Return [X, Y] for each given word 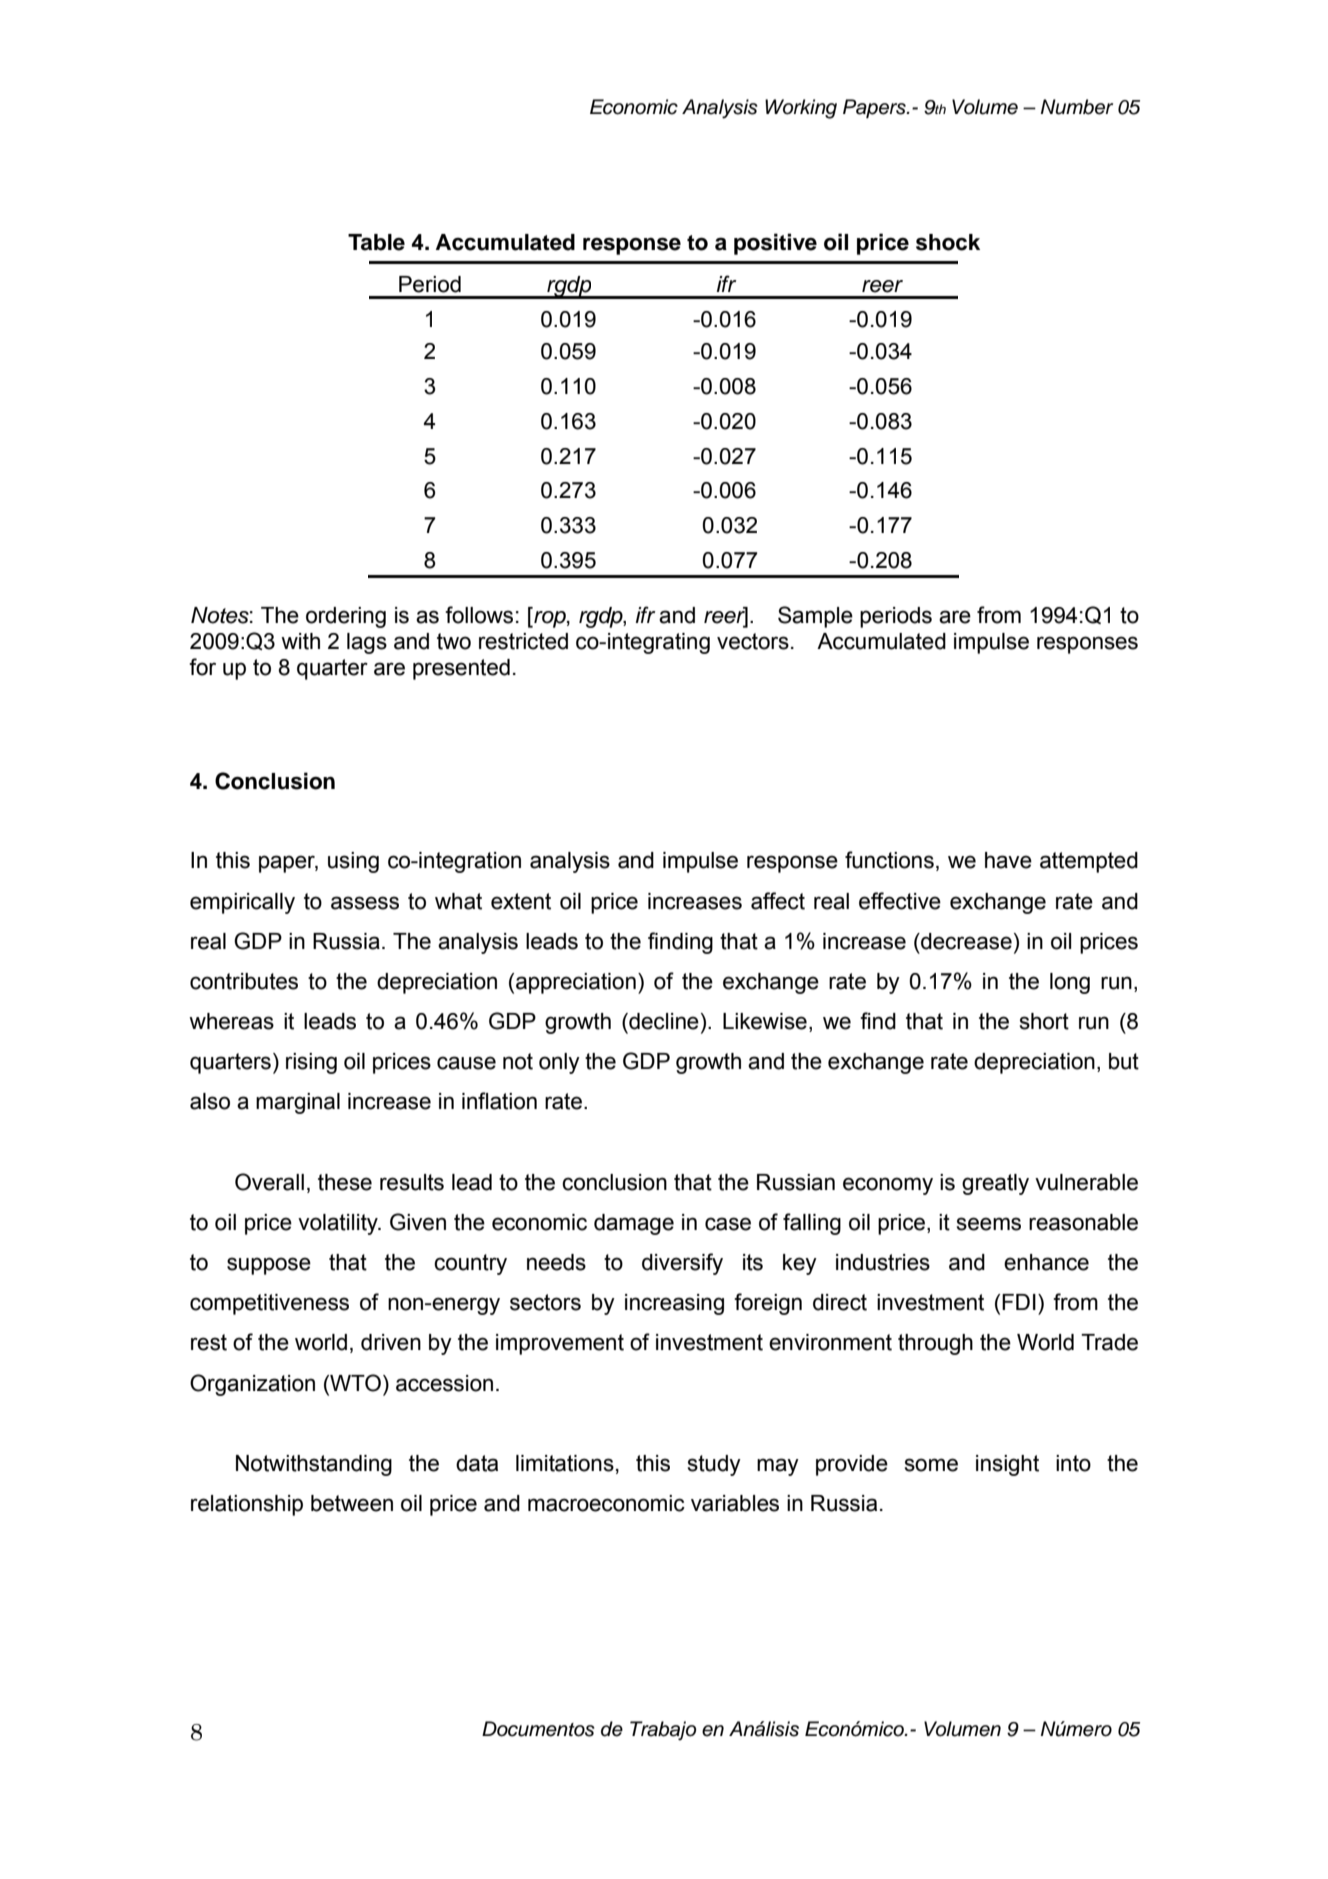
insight [1007, 1465]
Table [376, 242]
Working [801, 109]
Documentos [538, 1729]
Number [1077, 107]
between [352, 1503]
